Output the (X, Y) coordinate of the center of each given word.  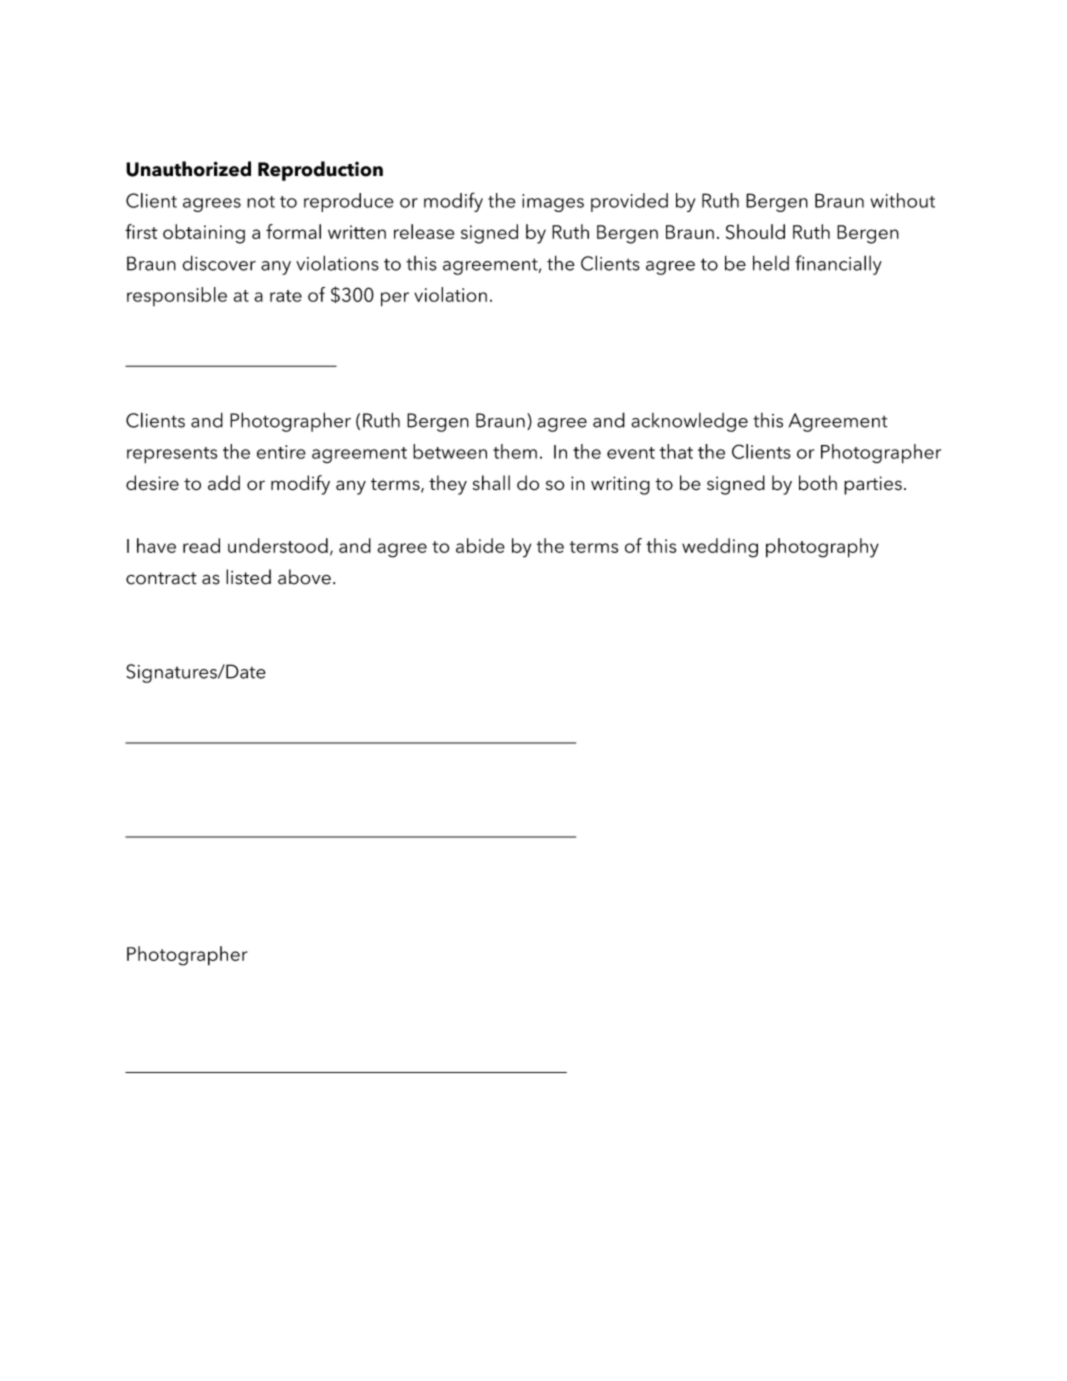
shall (491, 483)
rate (286, 296)
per (395, 299)
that (676, 451)
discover (219, 263)
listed (248, 577)
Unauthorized (188, 169)
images (553, 203)
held (771, 263)
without (903, 200)
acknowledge (689, 422)
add (224, 482)
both (818, 483)
